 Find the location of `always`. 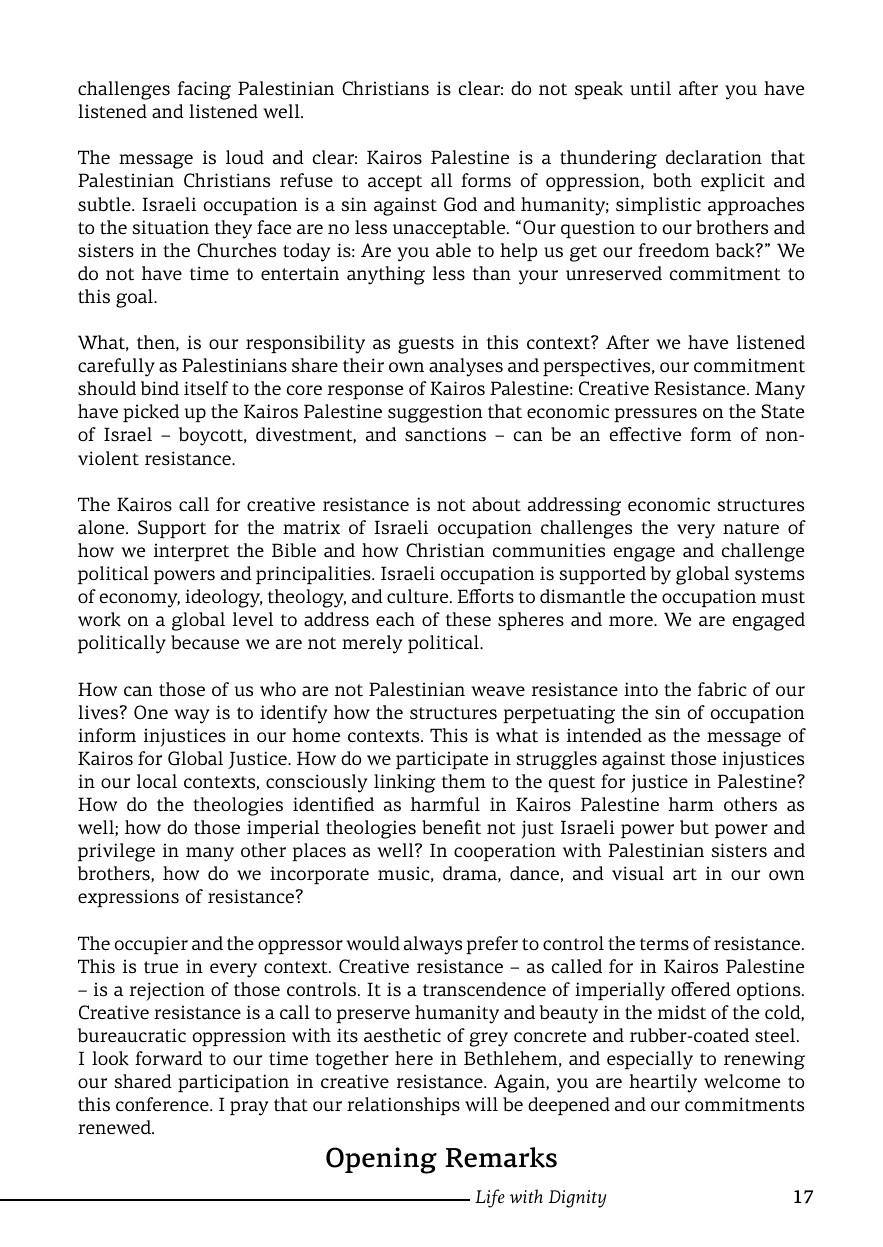

always is located at coordinates (433, 945).
